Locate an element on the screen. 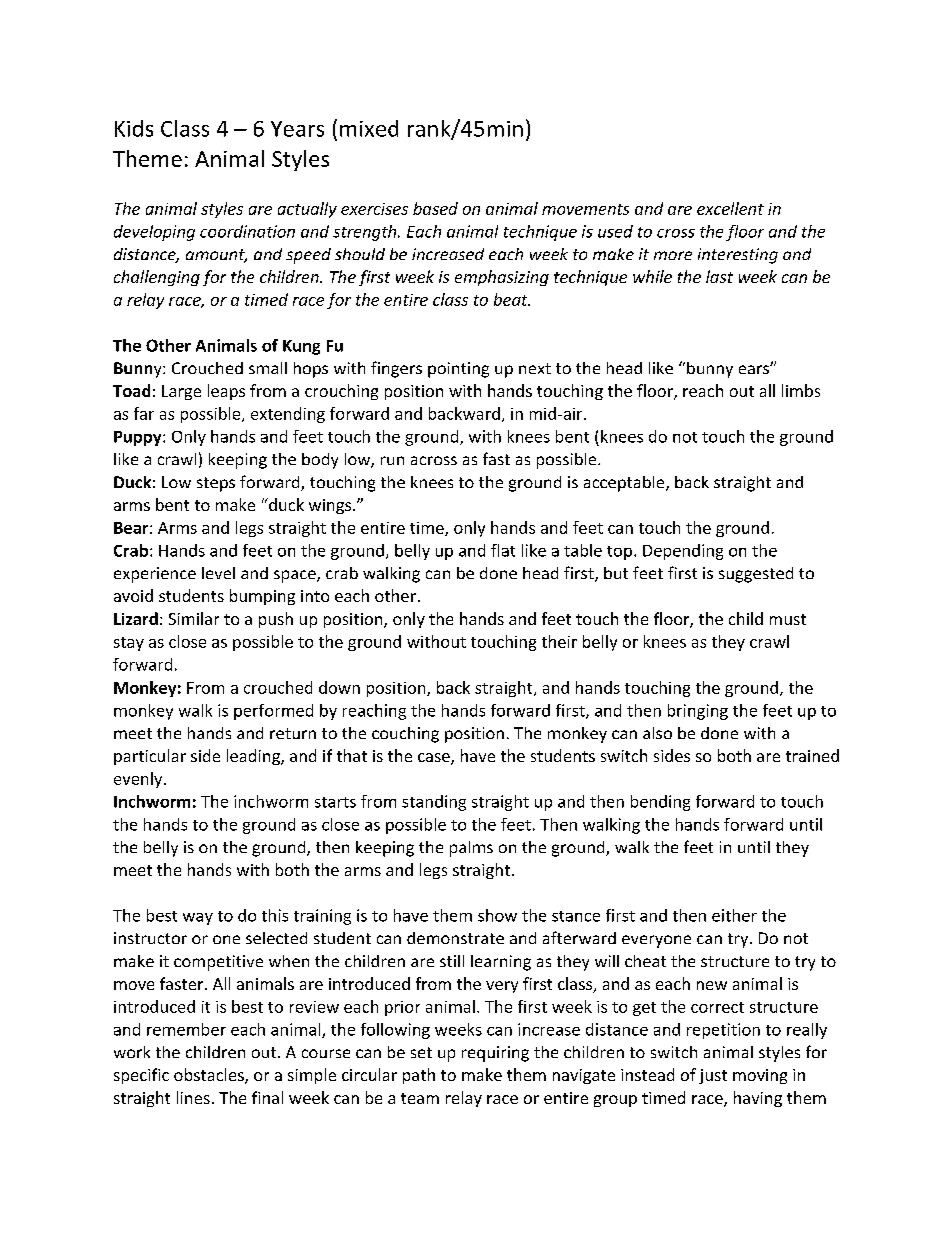 This screenshot has width=952, height=1233. Similar is located at coordinates (194, 618).
